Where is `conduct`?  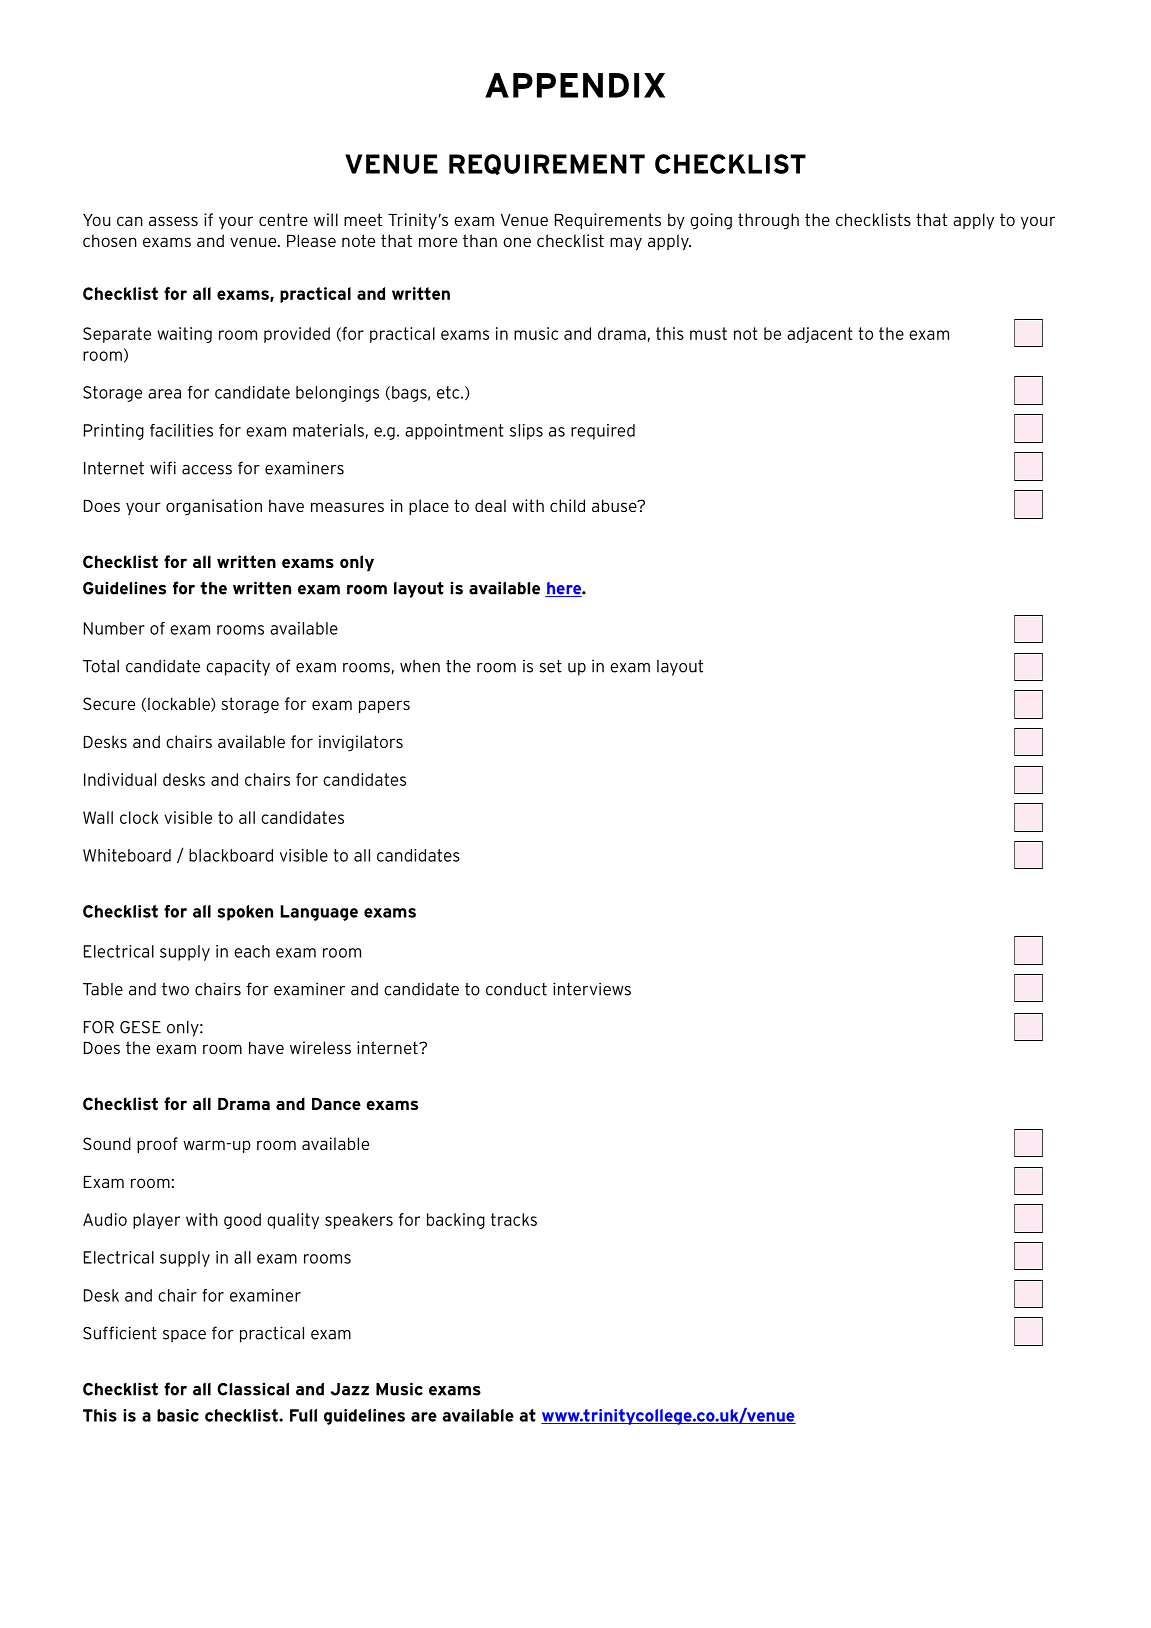
conduct is located at coordinates (516, 989).
